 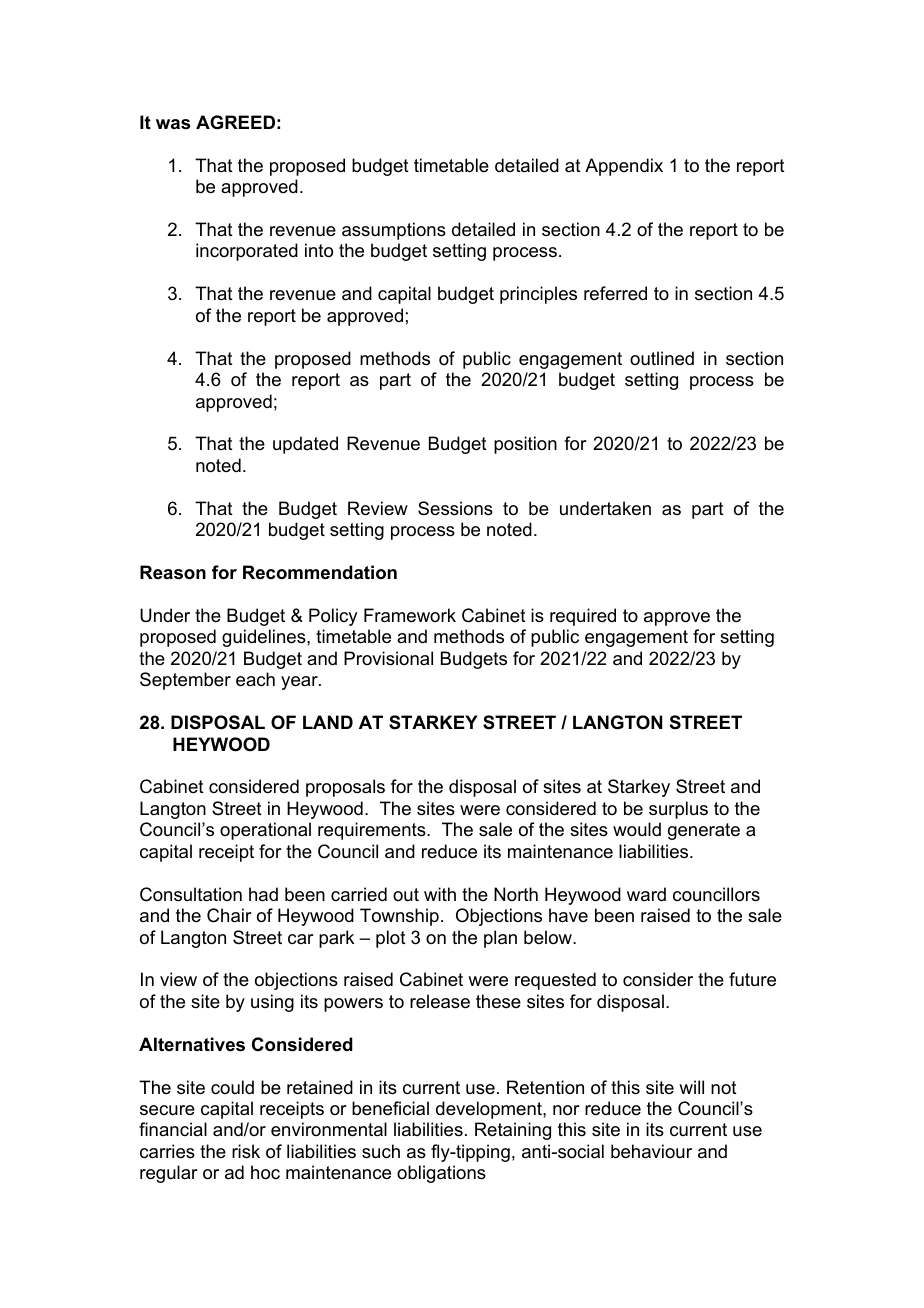 I want to click on required, so click(x=583, y=617).
